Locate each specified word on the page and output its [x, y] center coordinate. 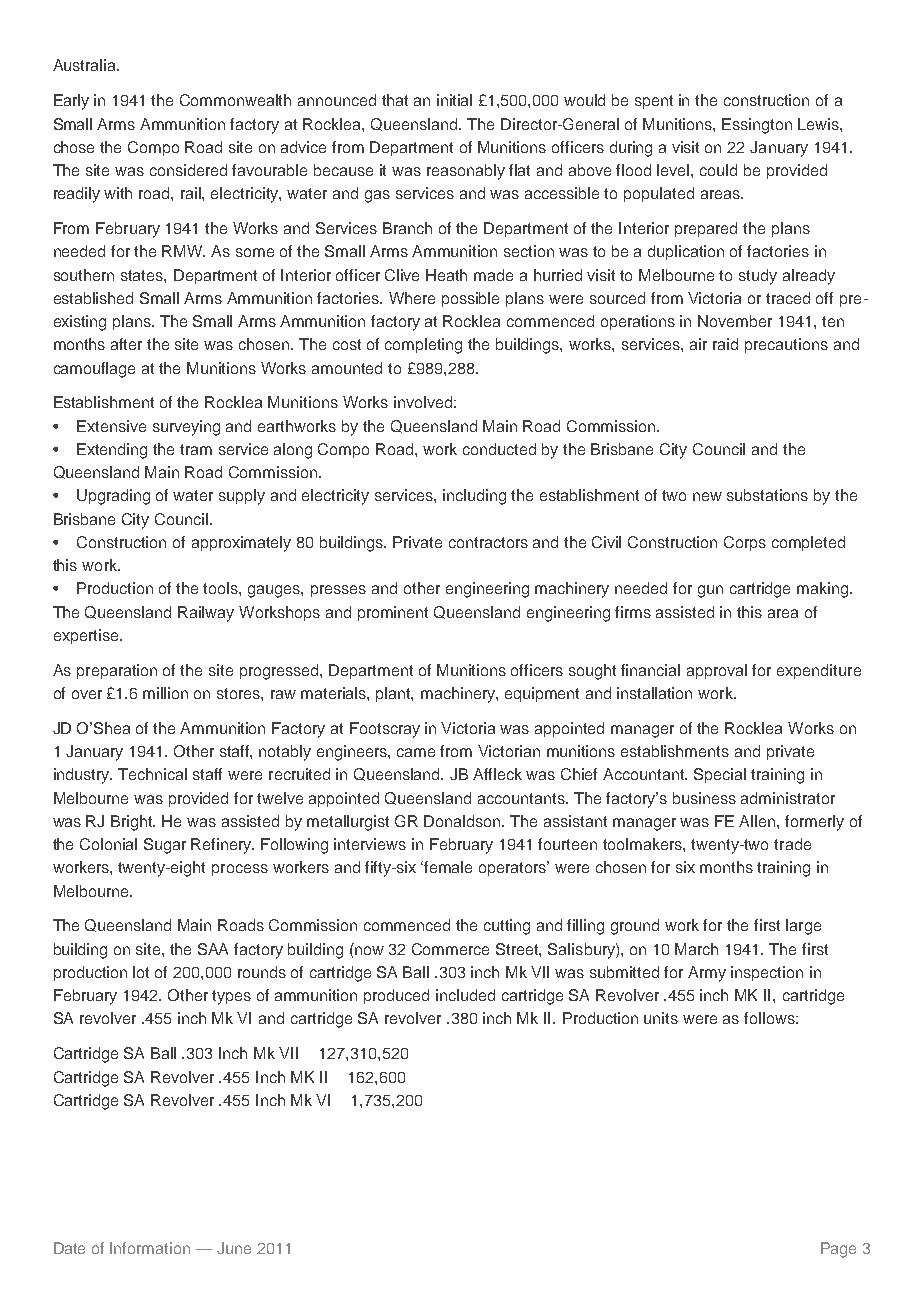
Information [150, 1248]
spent [654, 102]
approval [717, 671]
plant [394, 694]
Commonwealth [235, 100]
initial [454, 100]
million [165, 693]
